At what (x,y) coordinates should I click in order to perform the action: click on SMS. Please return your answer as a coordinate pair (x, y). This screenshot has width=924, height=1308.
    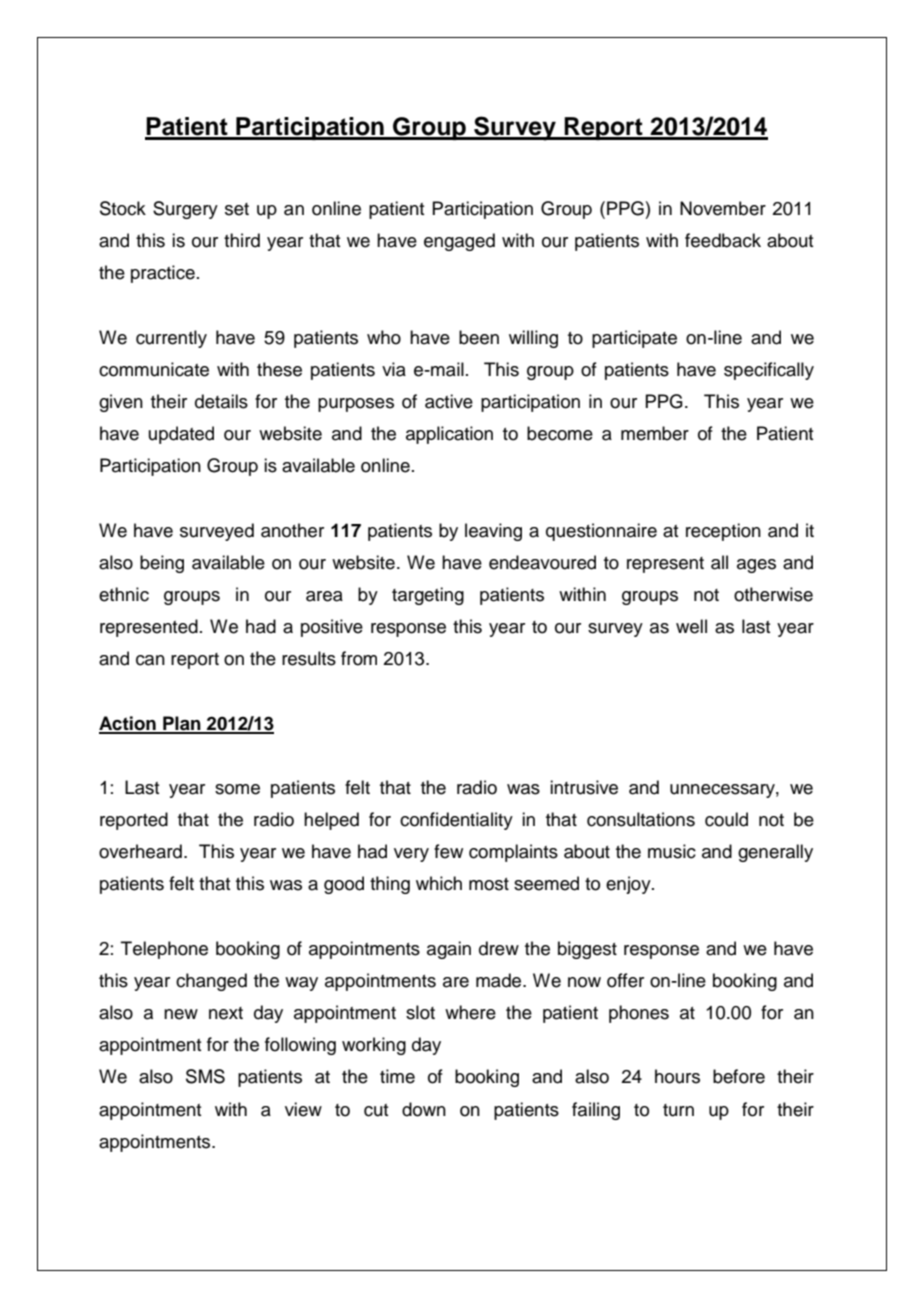
    Looking at the image, I should click on (205, 1076).
